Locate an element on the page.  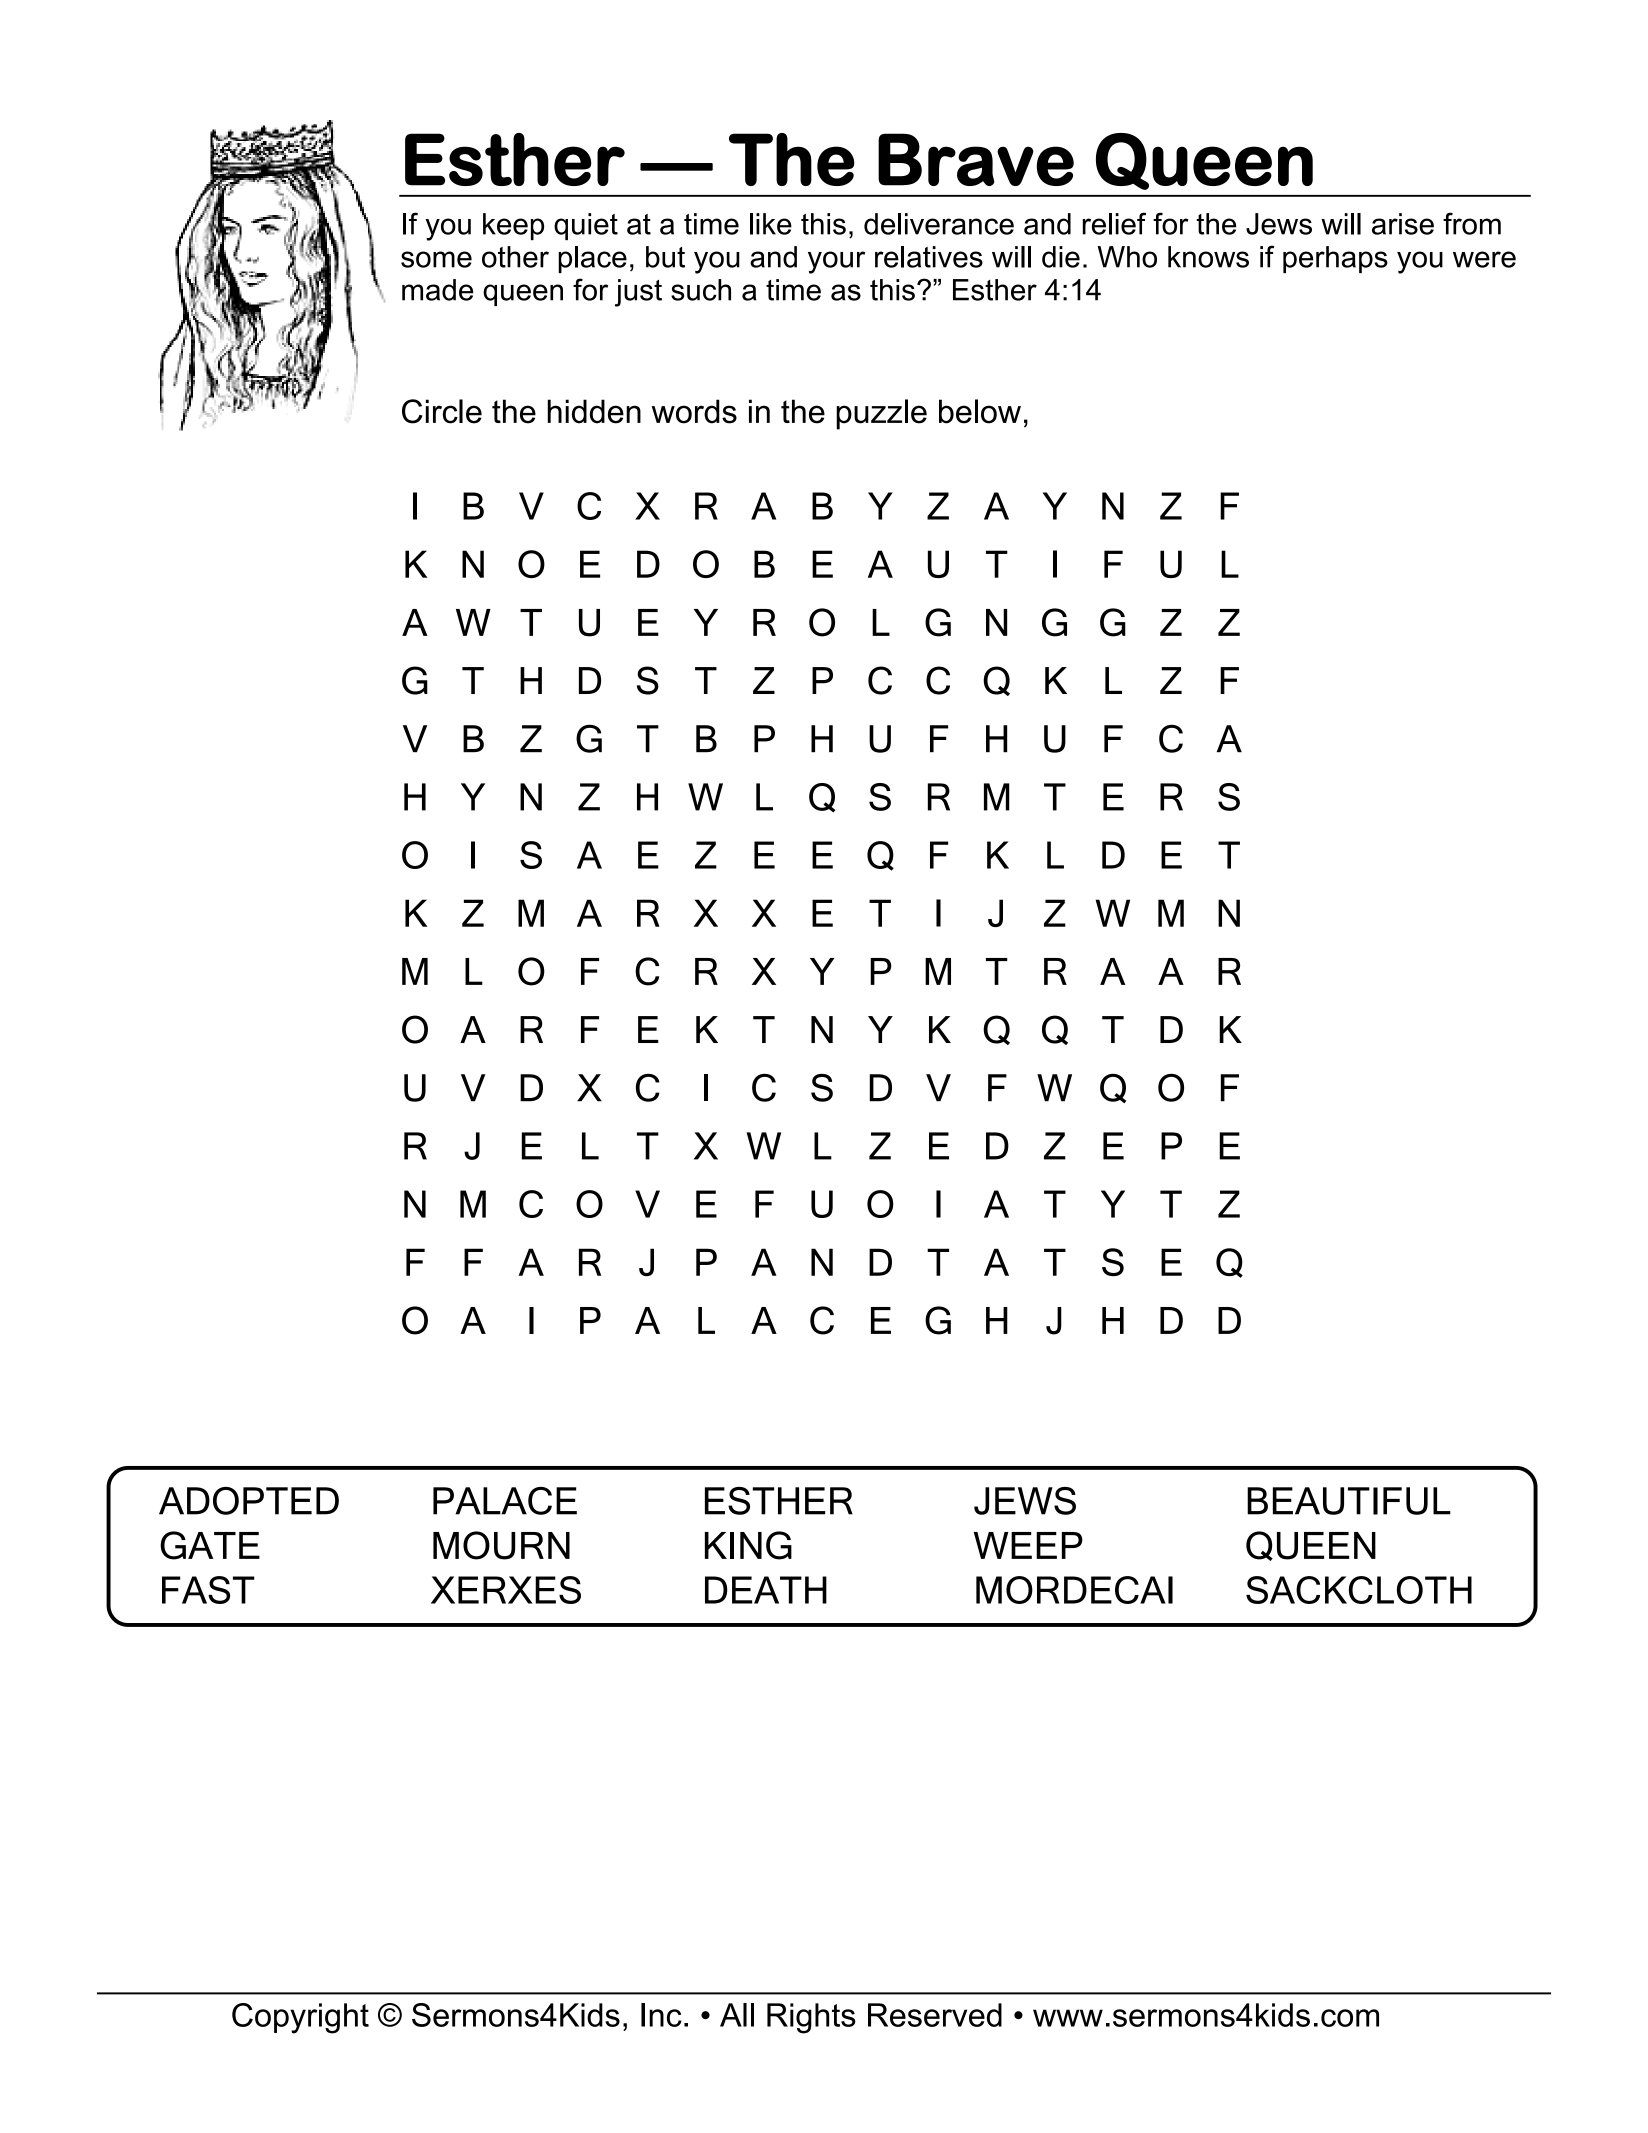
Rights is located at coordinates (811, 2018).
